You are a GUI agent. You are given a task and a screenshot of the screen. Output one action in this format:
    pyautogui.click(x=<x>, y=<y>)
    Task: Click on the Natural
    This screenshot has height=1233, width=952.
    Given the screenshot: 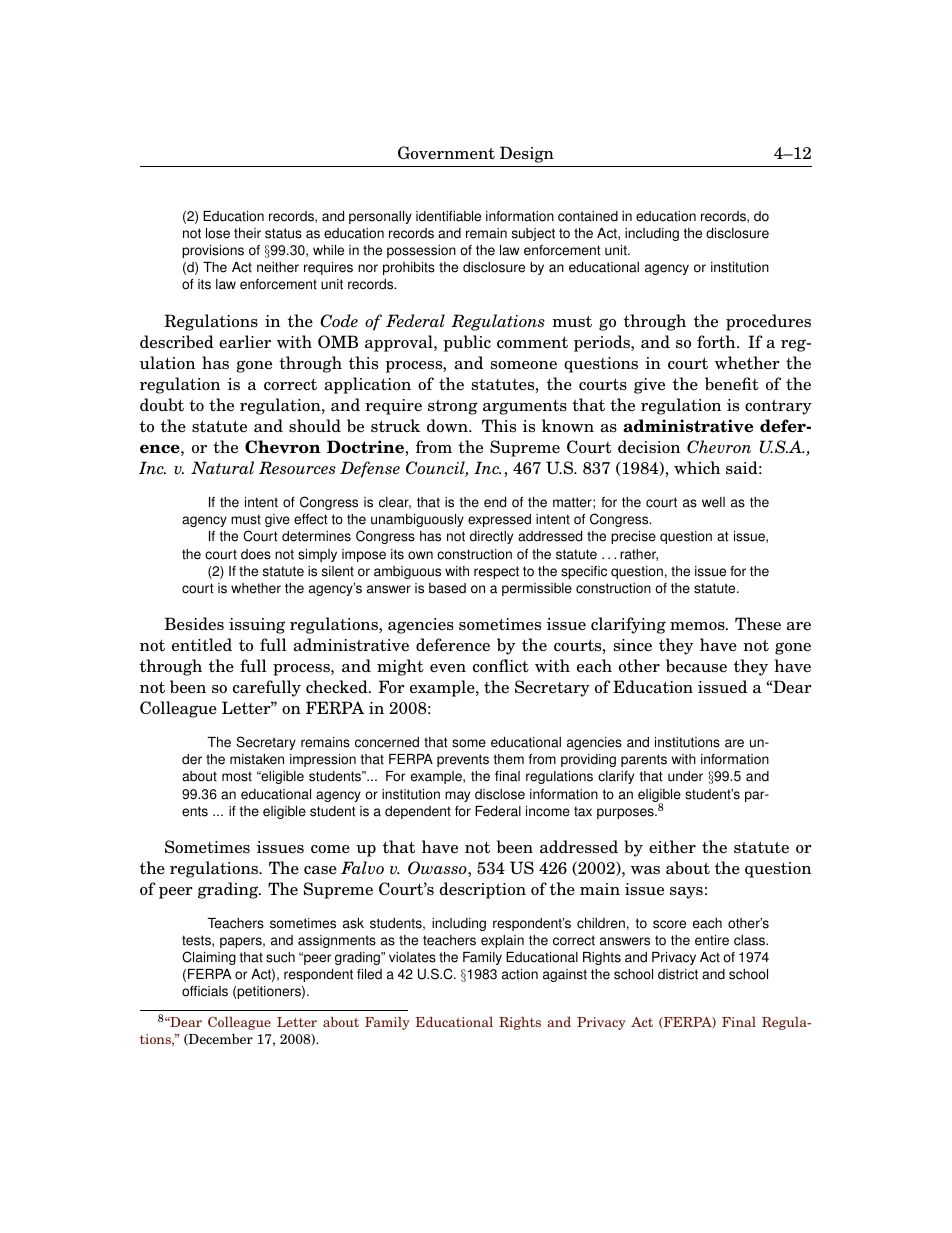 What is the action you would take?
    pyautogui.click(x=222, y=468)
